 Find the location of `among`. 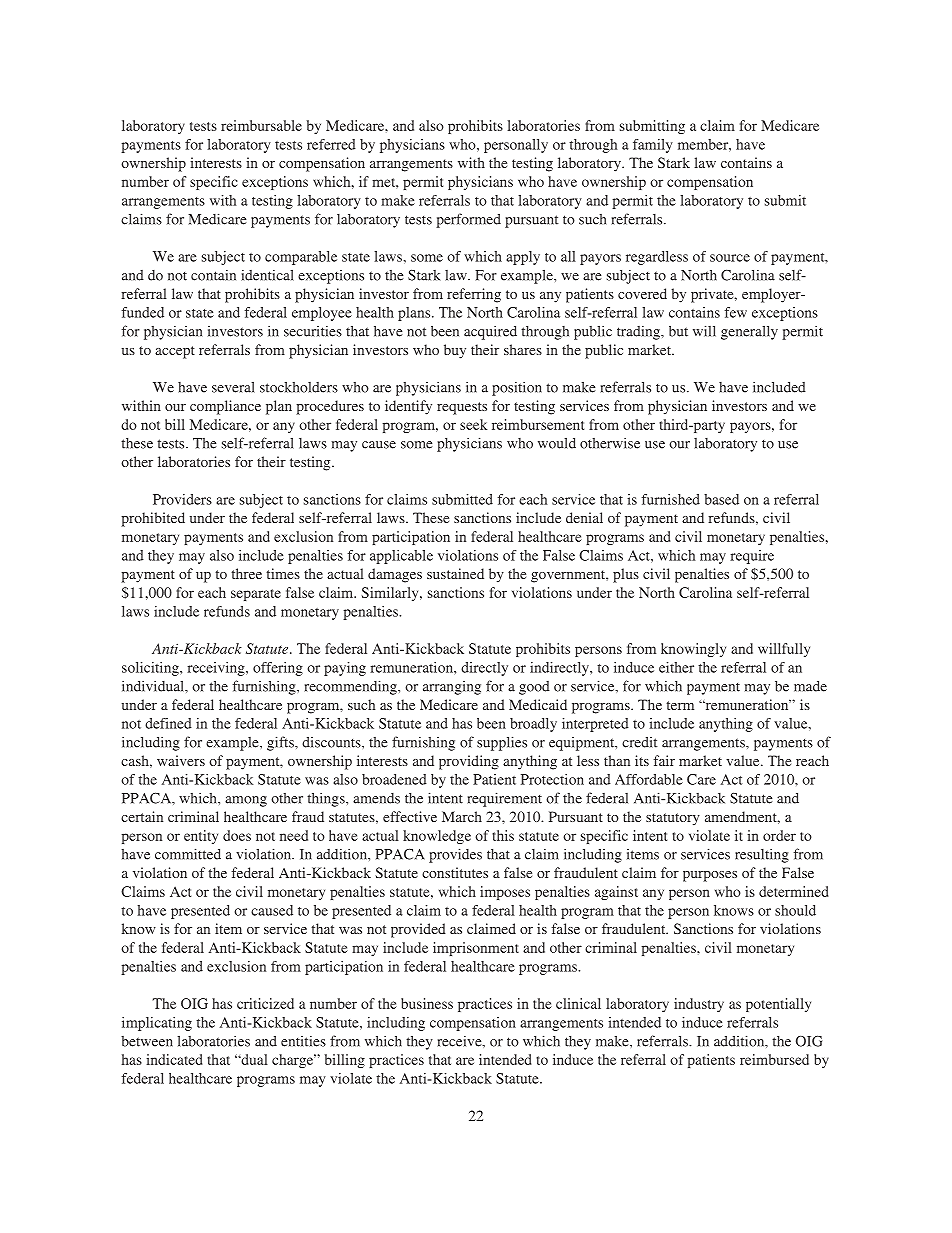

among is located at coordinates (246, 801).
